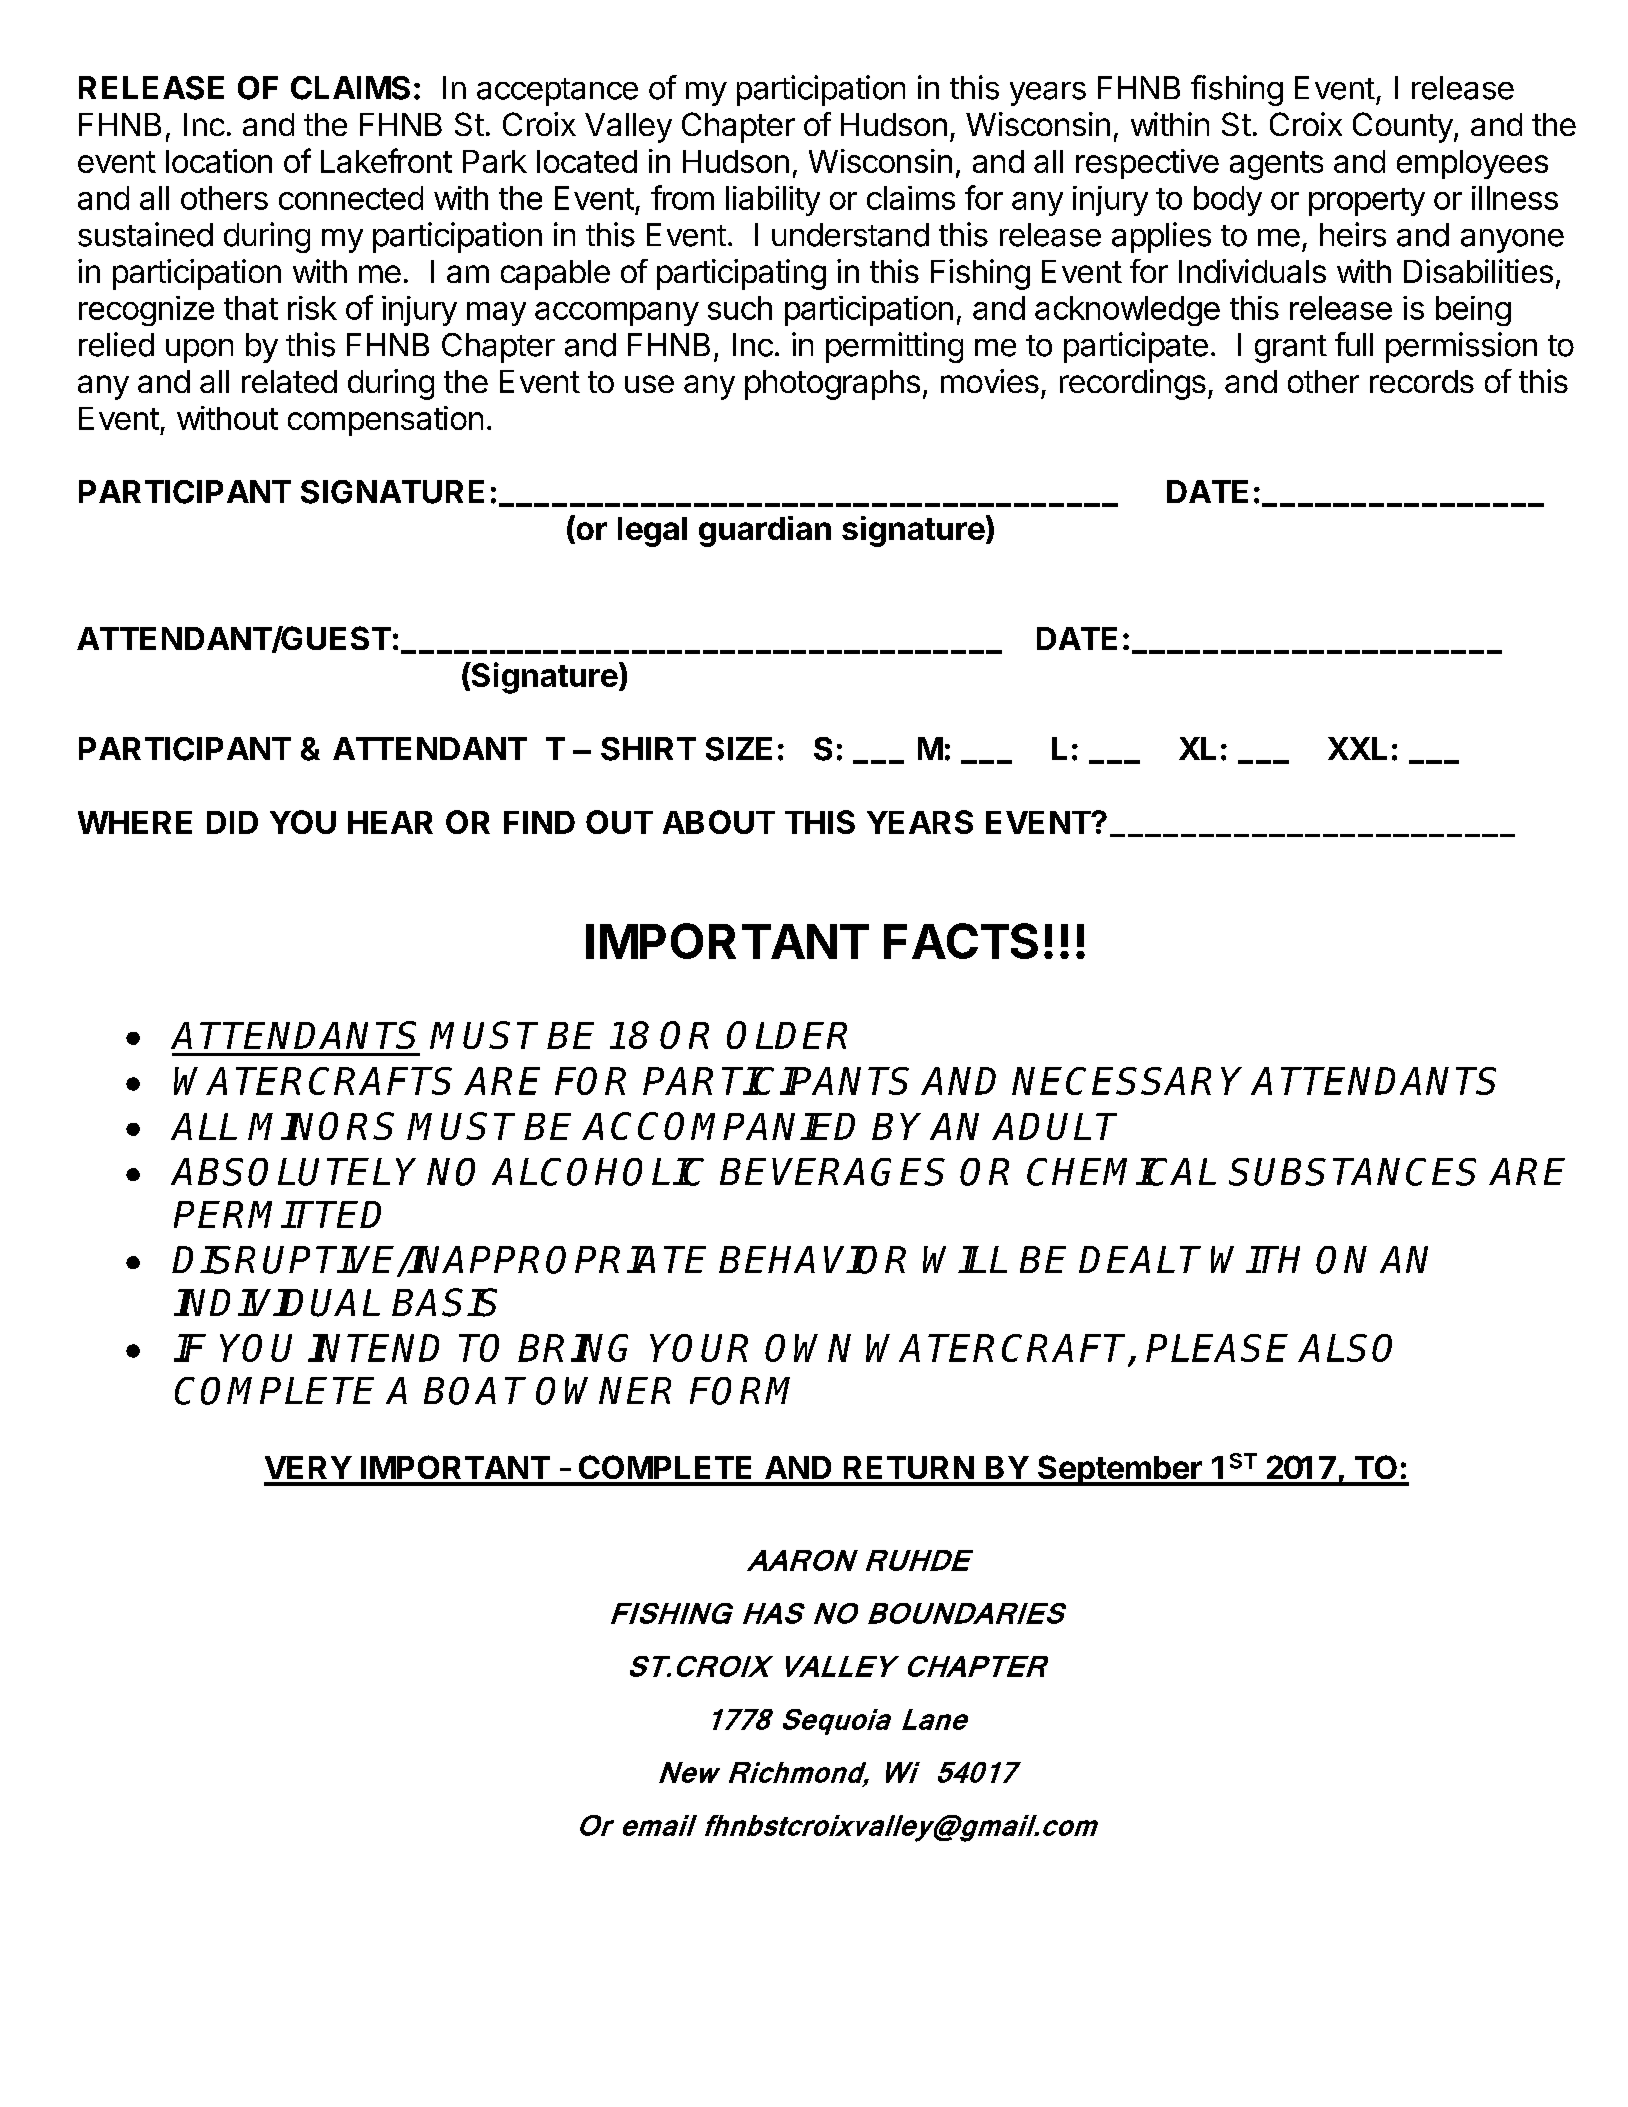 This image has width=1628, height=2107. Describe the element at coordinates (232, 822) in the image. I see `DID` at that location.
